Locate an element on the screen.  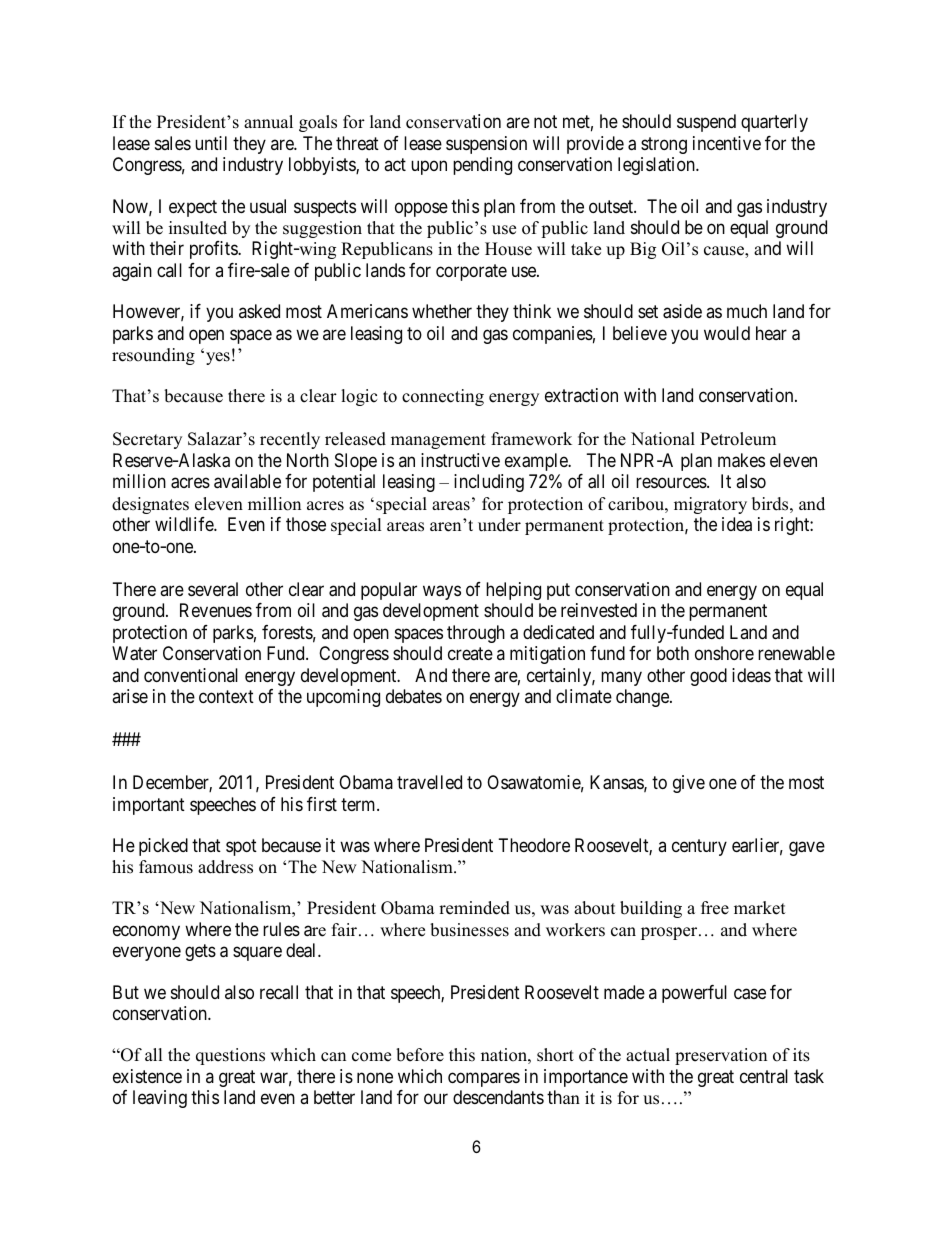
incentive is located at coordinates (727, 143).
